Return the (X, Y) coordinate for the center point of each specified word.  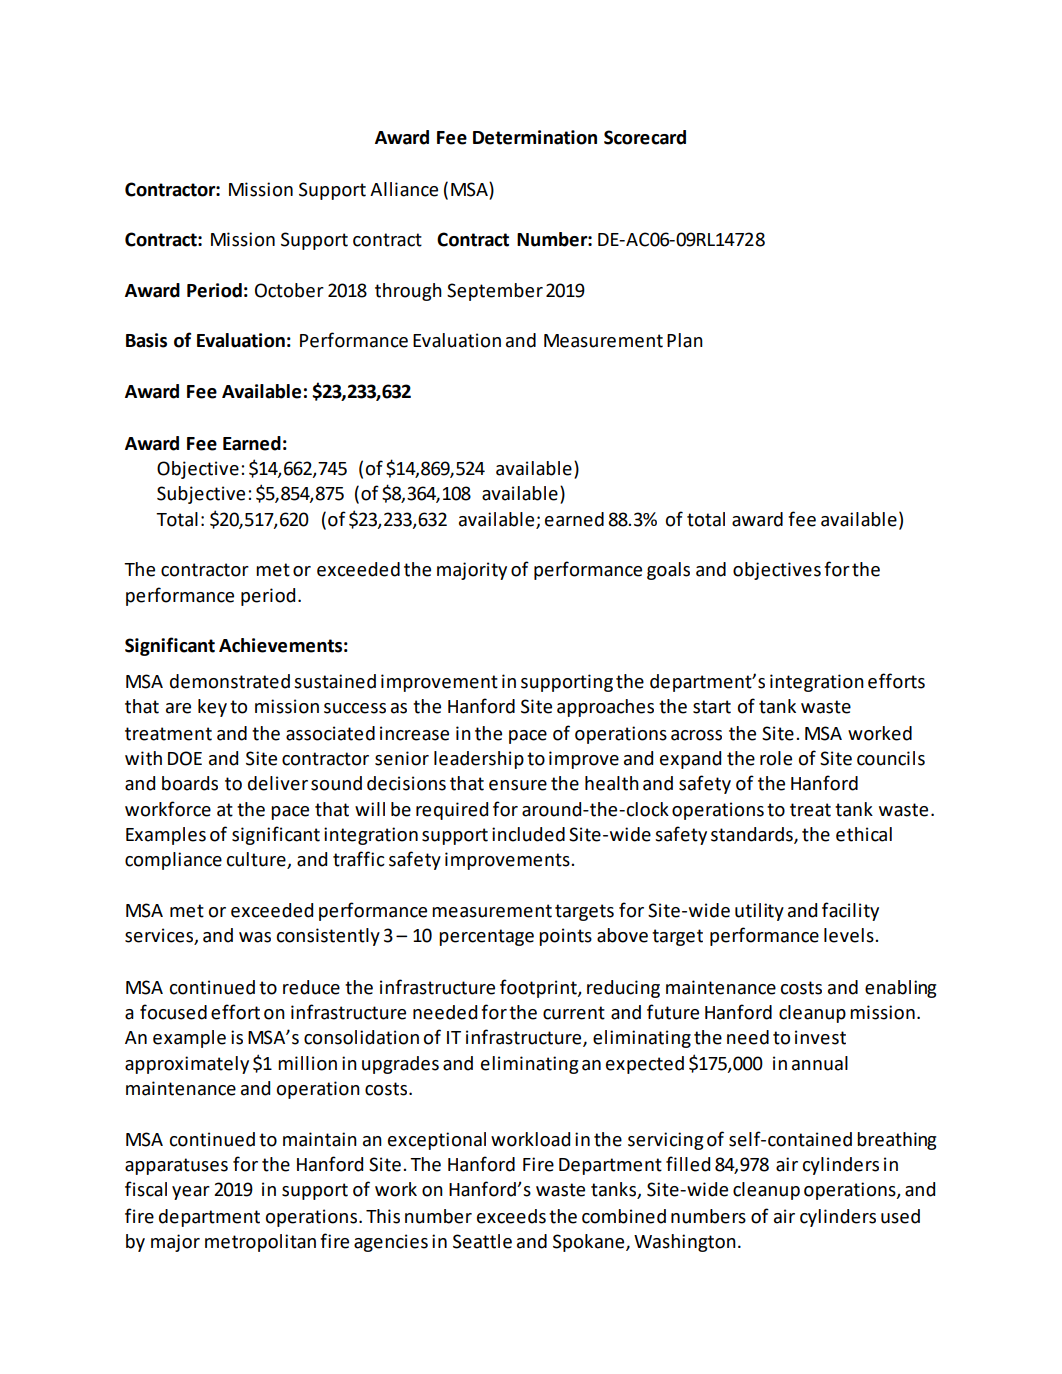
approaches (605, 708)
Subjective (201, 495)
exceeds (511, 1216)
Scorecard (645, 137)
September (495, 292)
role (776, 758)
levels (850, 935)
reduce (311, 987)
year (191, 1193)
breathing (896, 1141)
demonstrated (230, 681)
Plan (685, 340)
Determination (535, 137)
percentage (486, 937)
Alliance (404, 189)
